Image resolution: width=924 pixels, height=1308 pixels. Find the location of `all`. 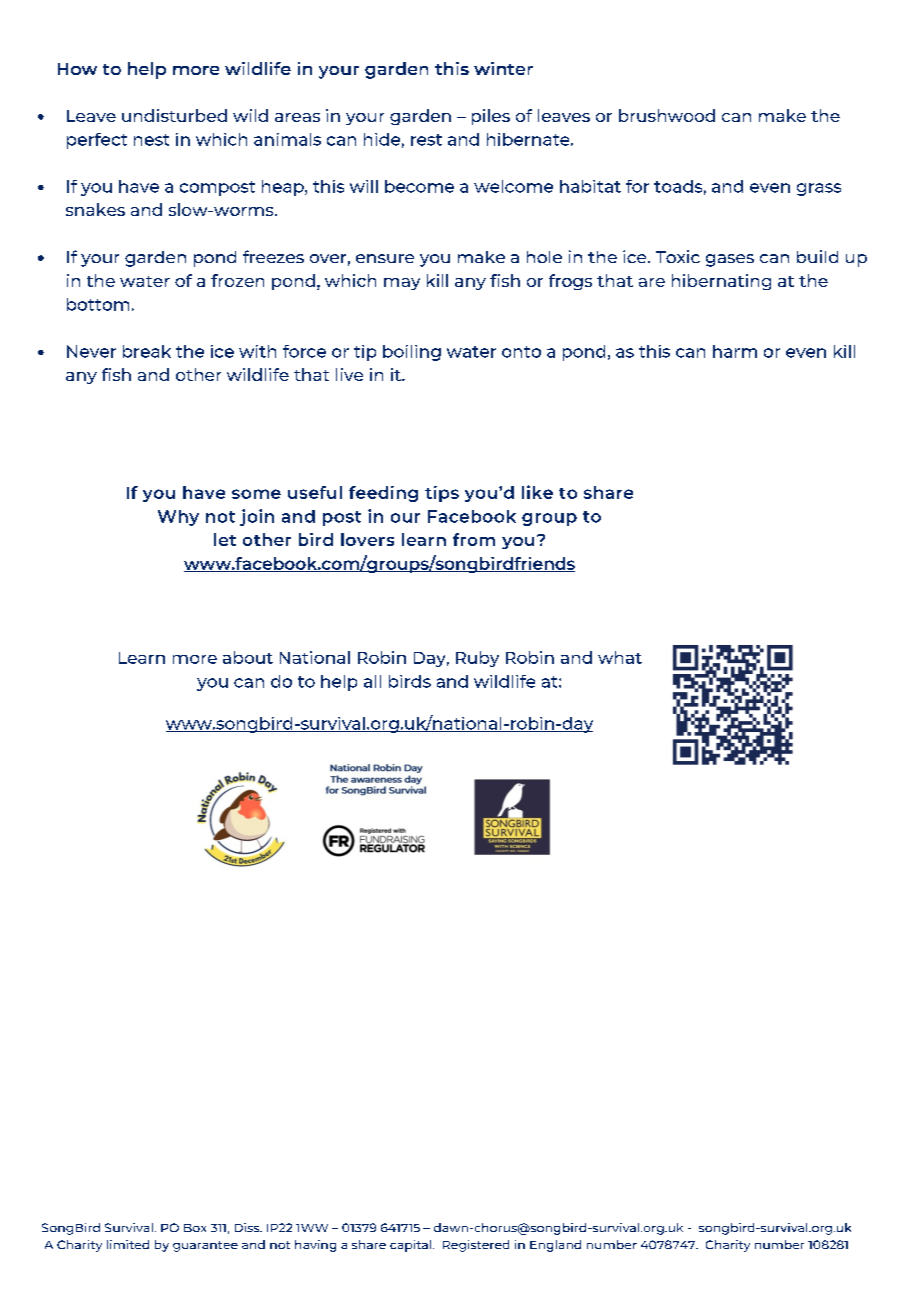

all is located at coordinates (372, 681).
